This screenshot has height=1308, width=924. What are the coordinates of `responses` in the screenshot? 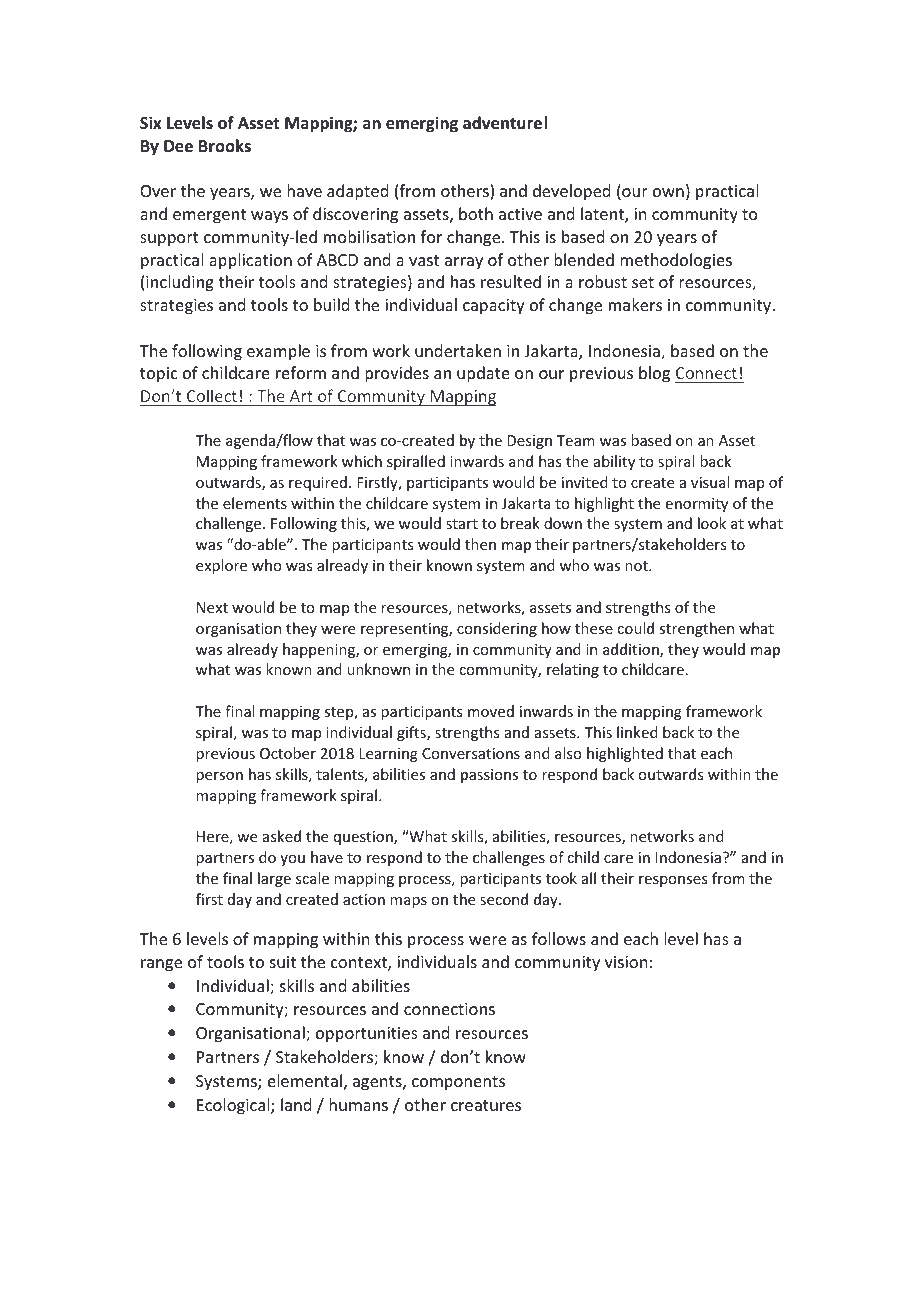 It's located at (673, 881).
